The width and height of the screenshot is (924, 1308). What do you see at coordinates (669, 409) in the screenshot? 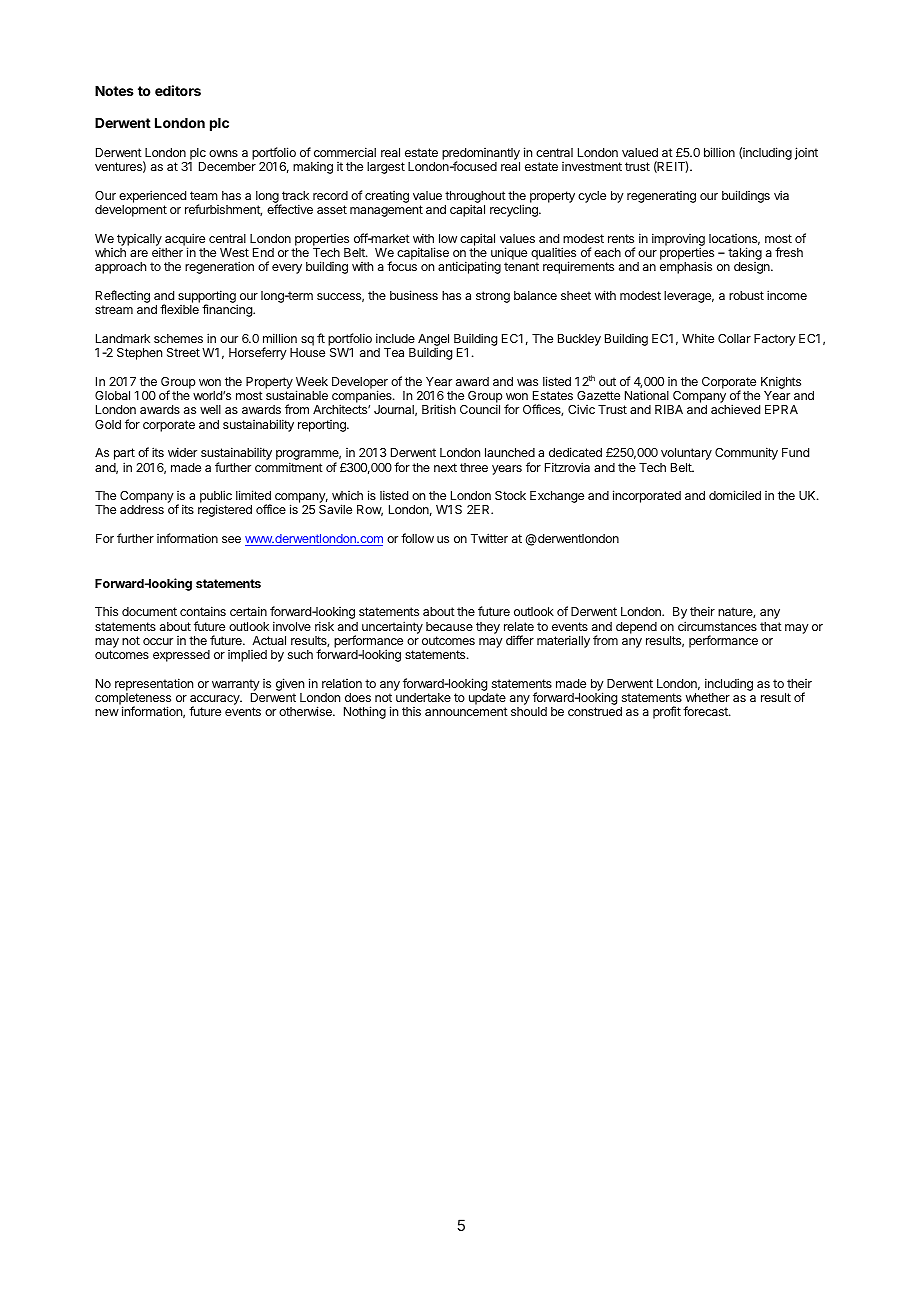
I see `RIBA` at bounding box center [669, 409].
